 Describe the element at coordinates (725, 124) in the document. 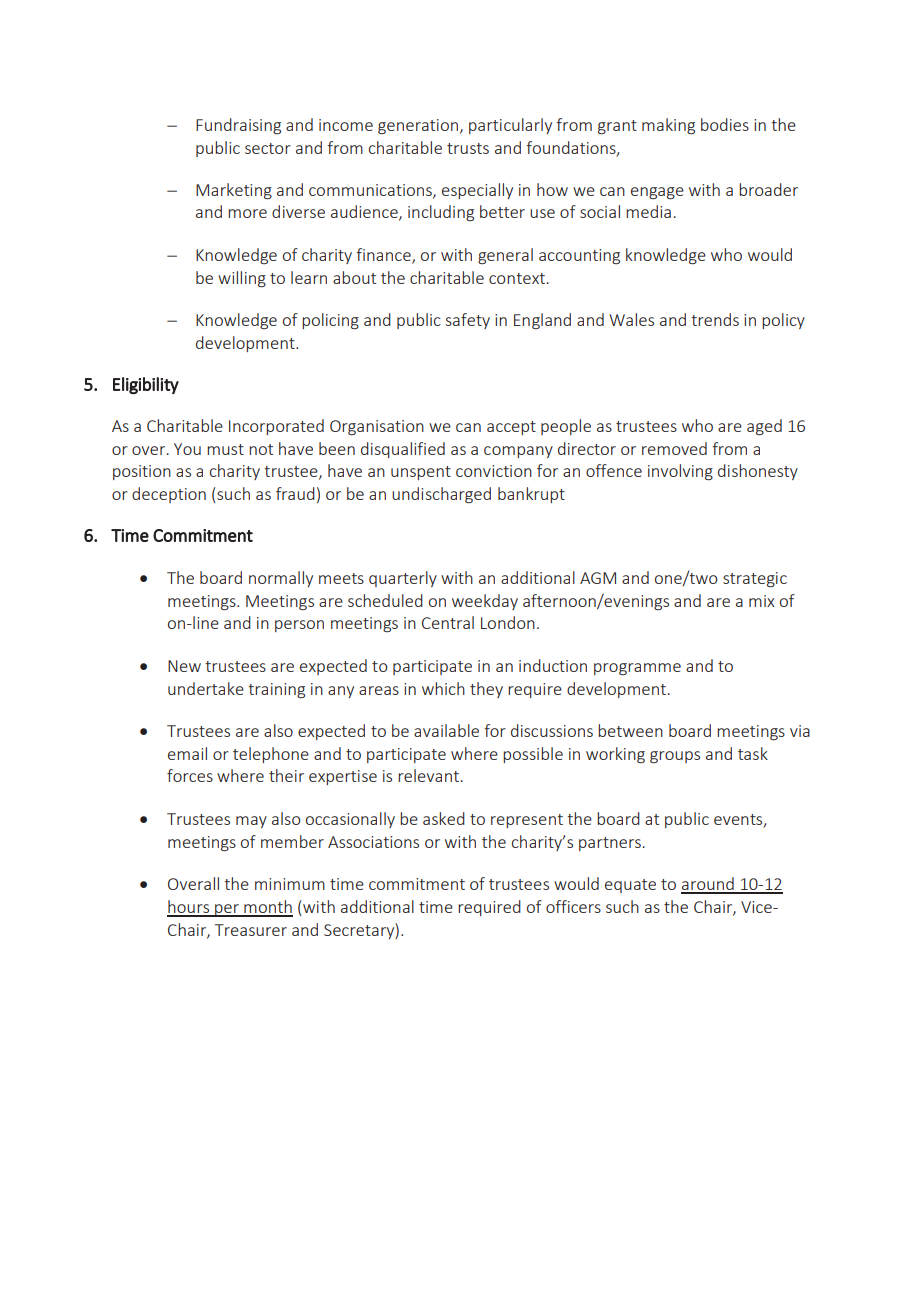

I see `bodies` at that location.
